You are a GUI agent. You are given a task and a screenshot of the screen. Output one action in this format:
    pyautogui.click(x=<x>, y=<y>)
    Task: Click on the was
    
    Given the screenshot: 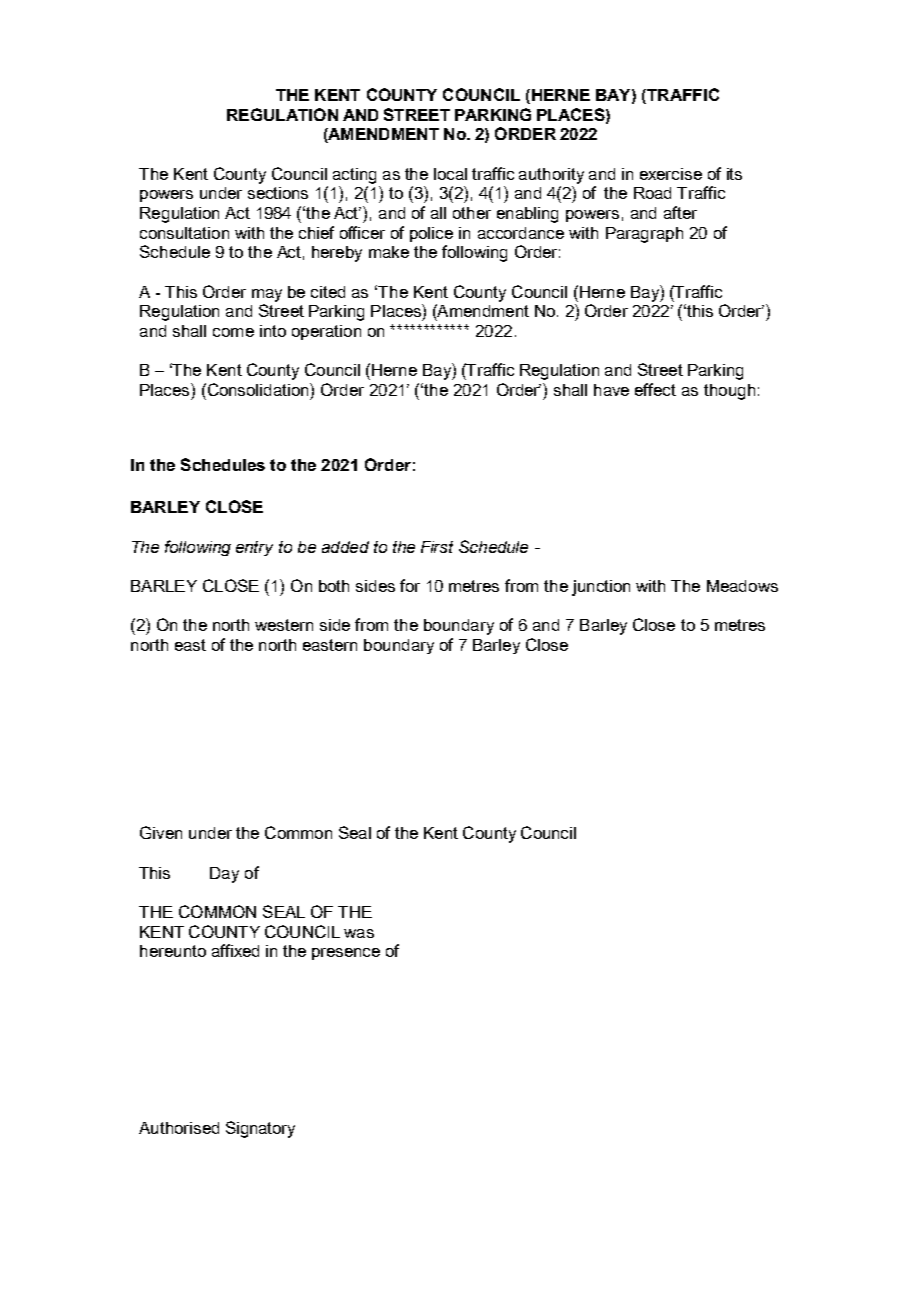 What is the action you would take?
    pyautogui.click(x=359, y=933)
